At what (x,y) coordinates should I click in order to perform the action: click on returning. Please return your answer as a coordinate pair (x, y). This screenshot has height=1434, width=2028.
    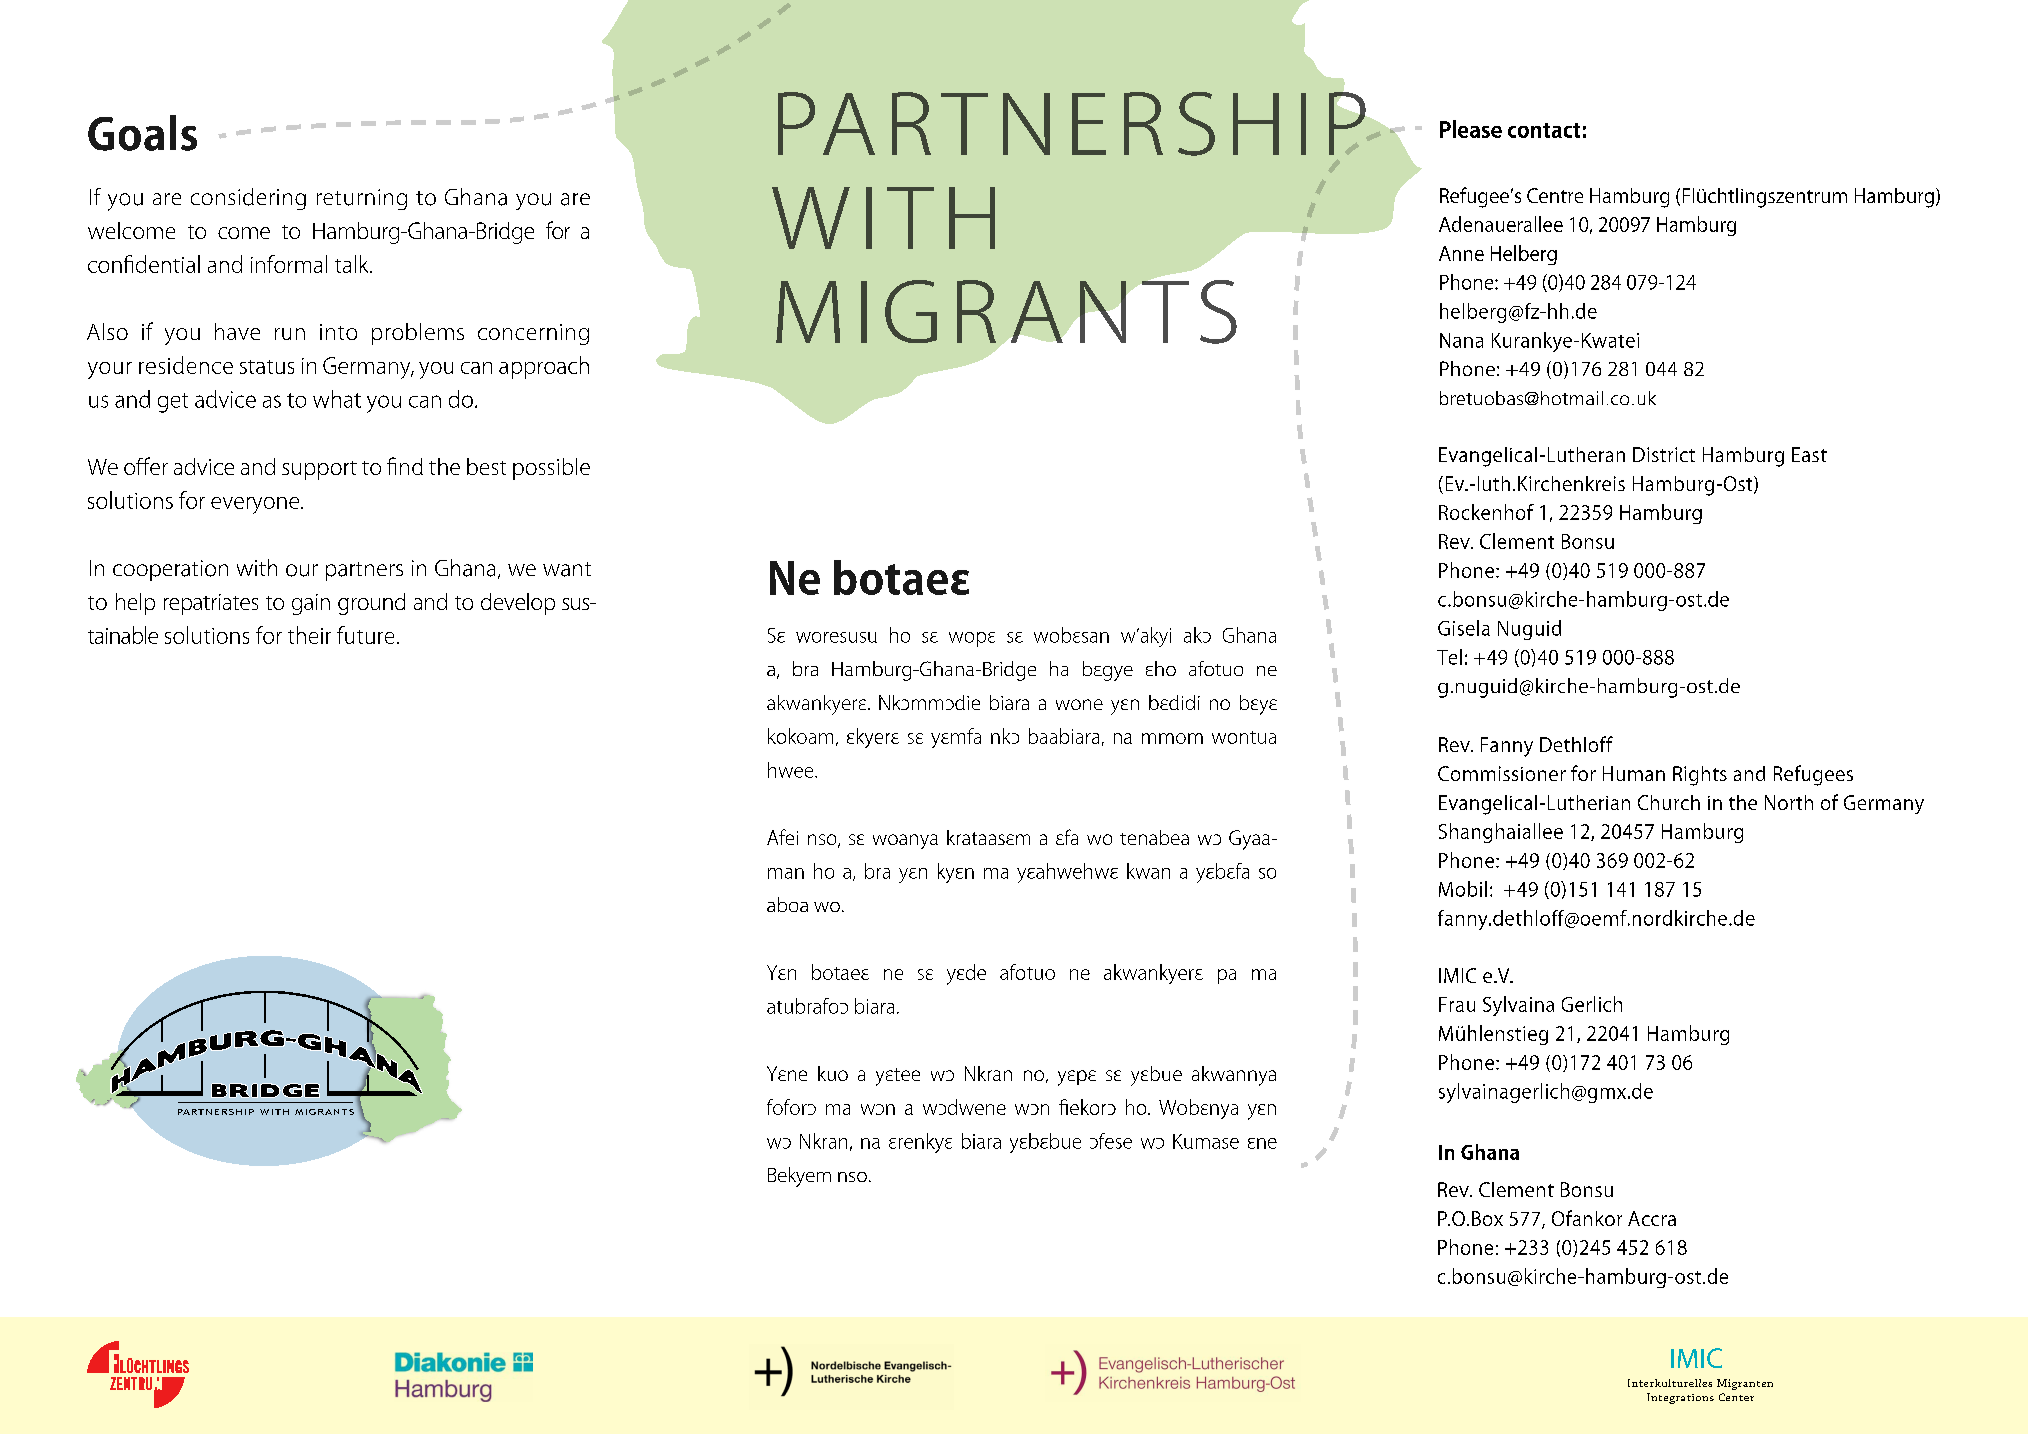
    Looking at the image, I should click on (362, 199).
